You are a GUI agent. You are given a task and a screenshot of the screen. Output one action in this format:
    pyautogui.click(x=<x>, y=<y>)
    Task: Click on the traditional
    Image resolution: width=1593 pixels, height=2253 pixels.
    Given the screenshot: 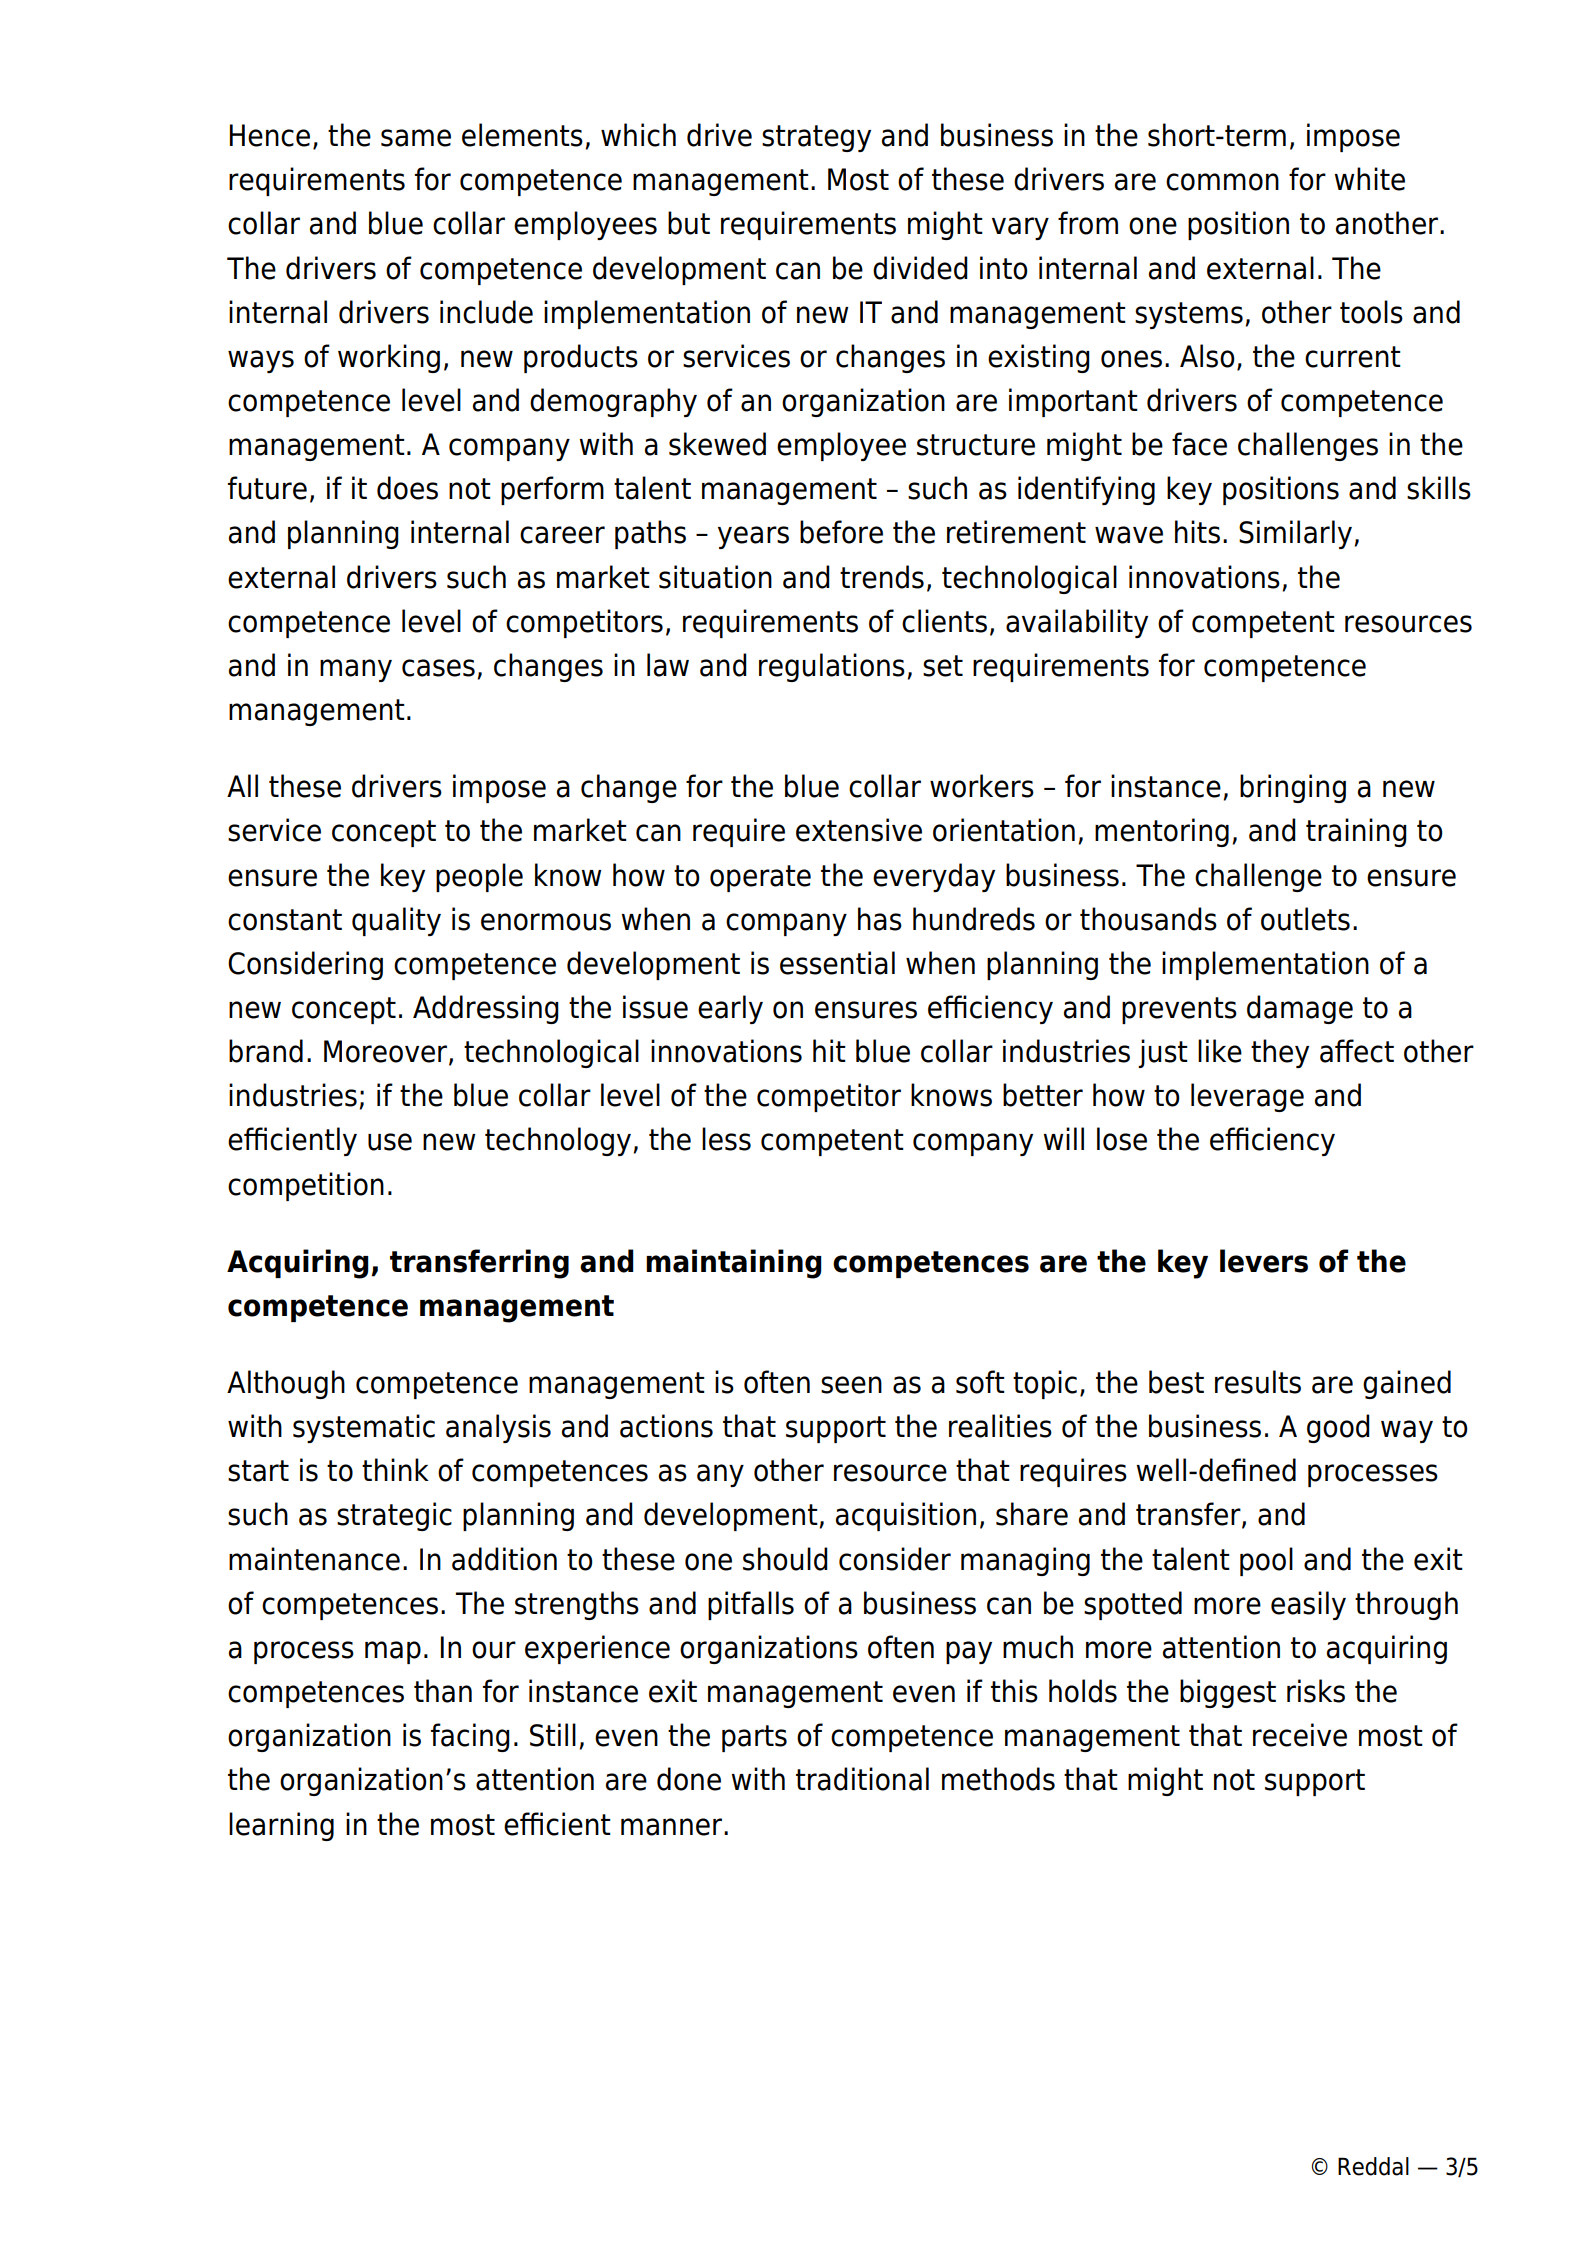 What is the action you would take?
    pyautogui.click(x=862, y=1779)
